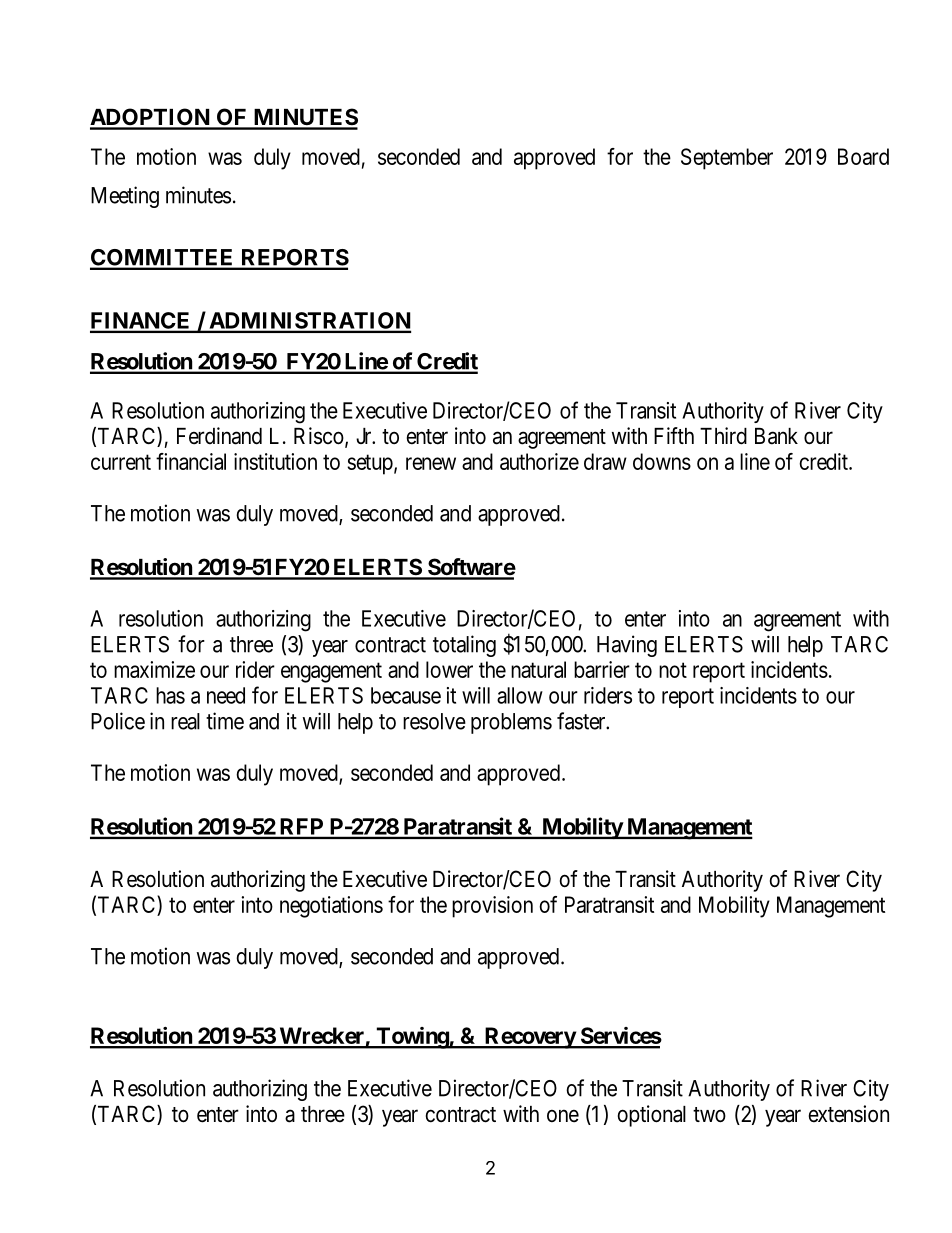 The width and height of the document is (952, 1233). What do you see at coordinates (727, 159) in the document?
I see `September` at bounding box center [727, 159].
